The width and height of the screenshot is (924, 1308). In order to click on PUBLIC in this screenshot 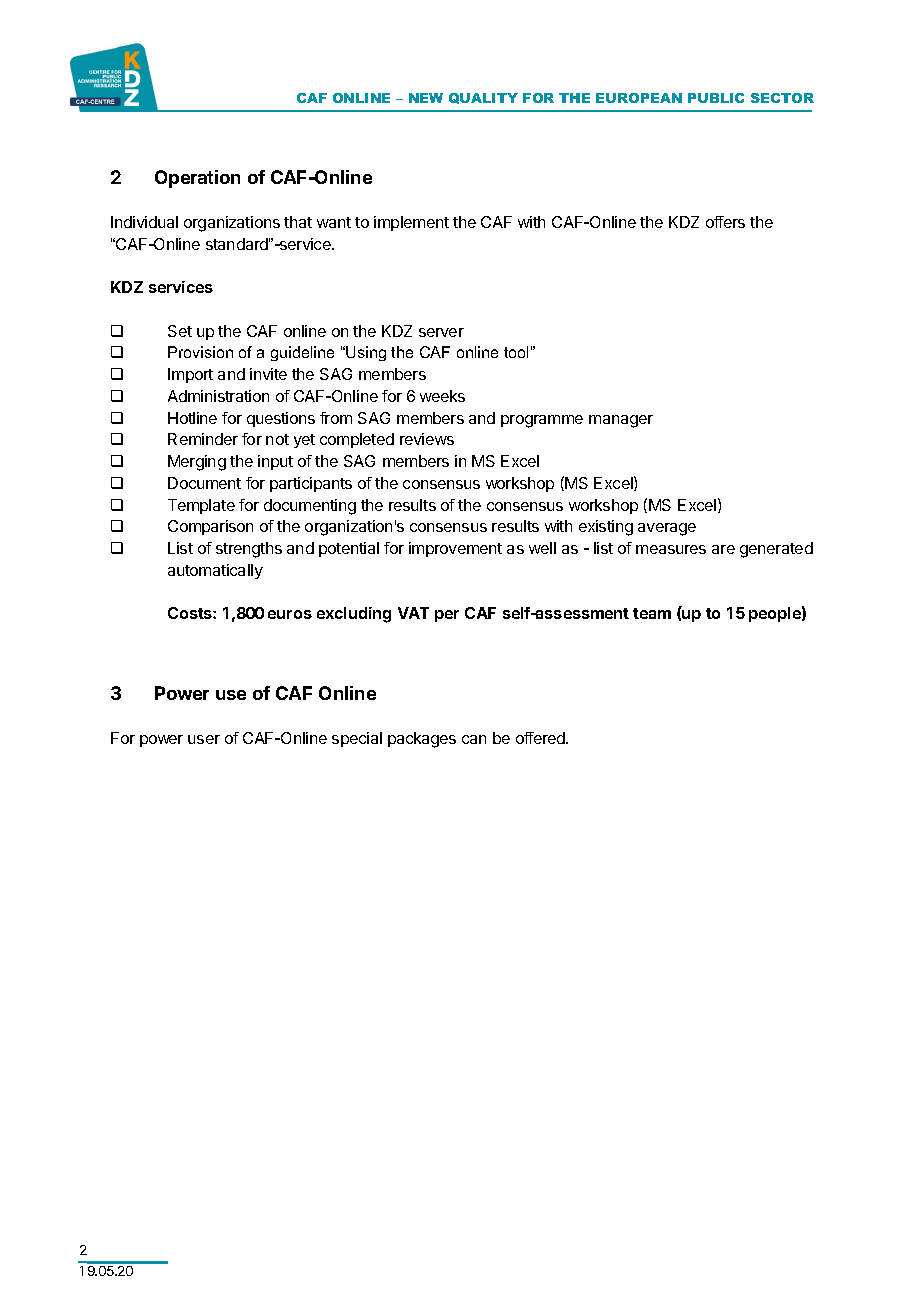, I will do `click(716, 98)`.
